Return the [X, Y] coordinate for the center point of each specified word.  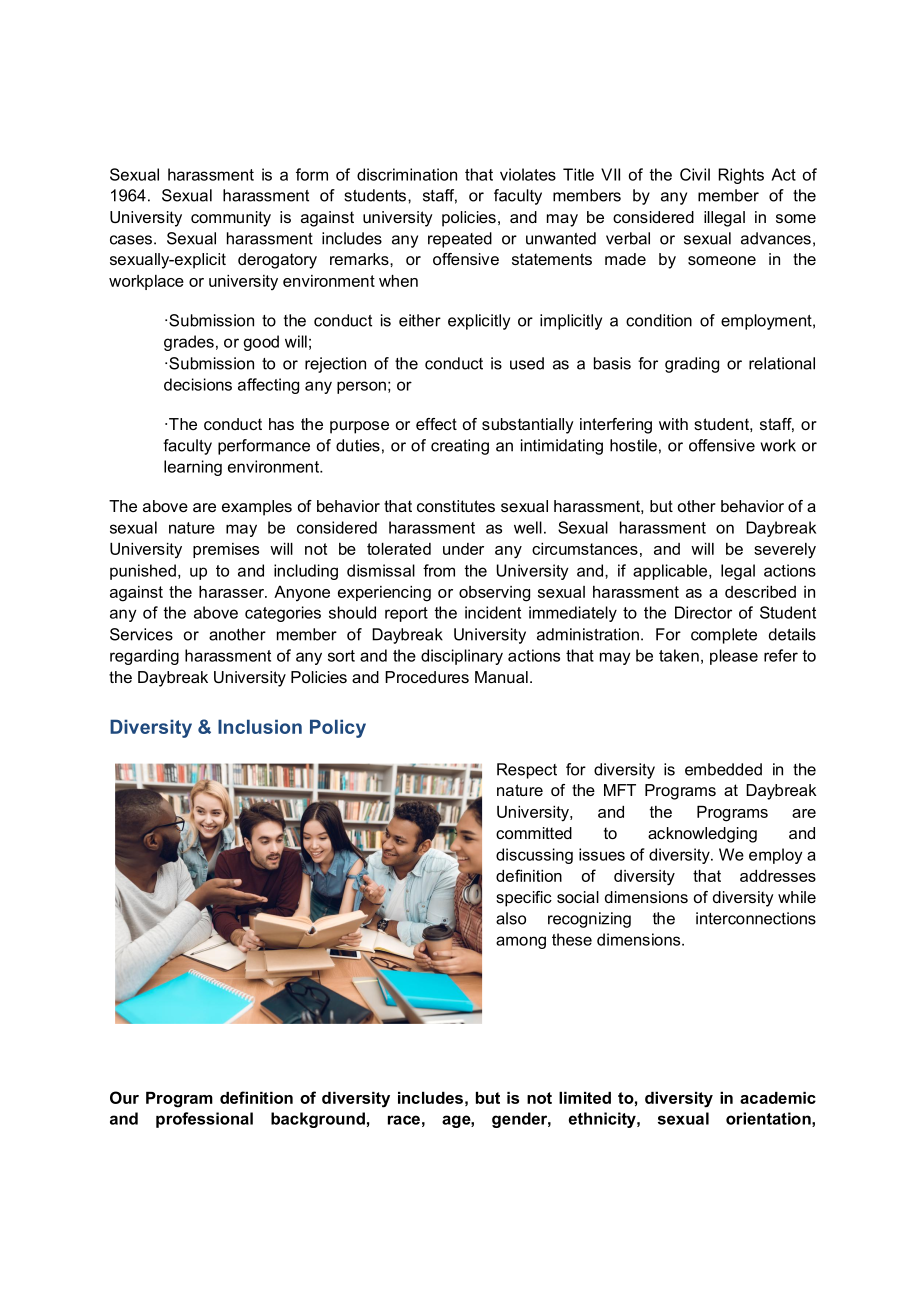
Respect [527, 771]
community [231, 219]
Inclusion [260, 726]
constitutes [456, 506]
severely [785, 551]
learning [193, 468]
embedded [723, 769]
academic [778, 1098]
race [404, 1120]
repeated [460, 240]
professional [204, 1120]
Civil [695, 174]
